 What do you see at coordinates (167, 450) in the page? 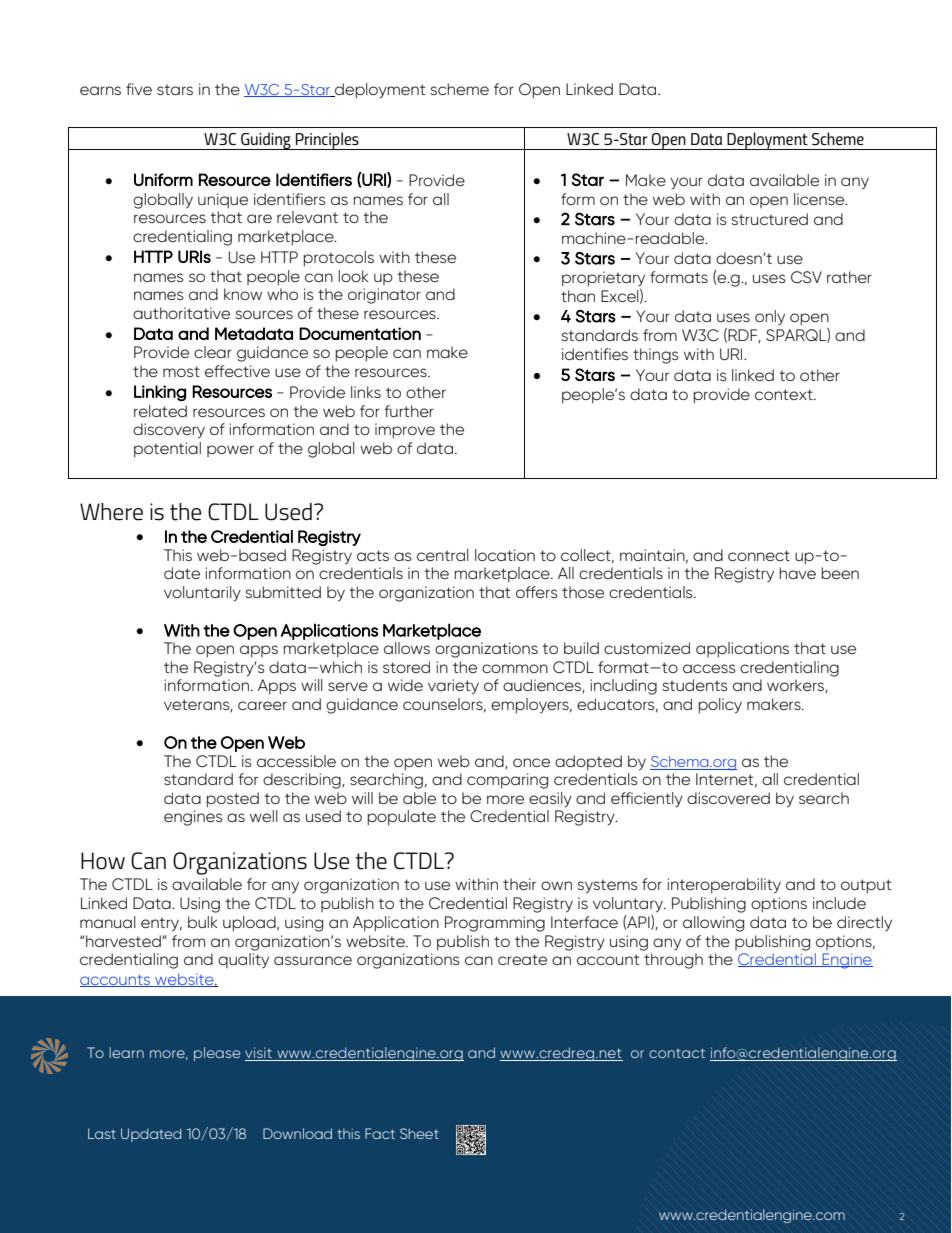
I see `potential` at bounding box center [167, 450].
